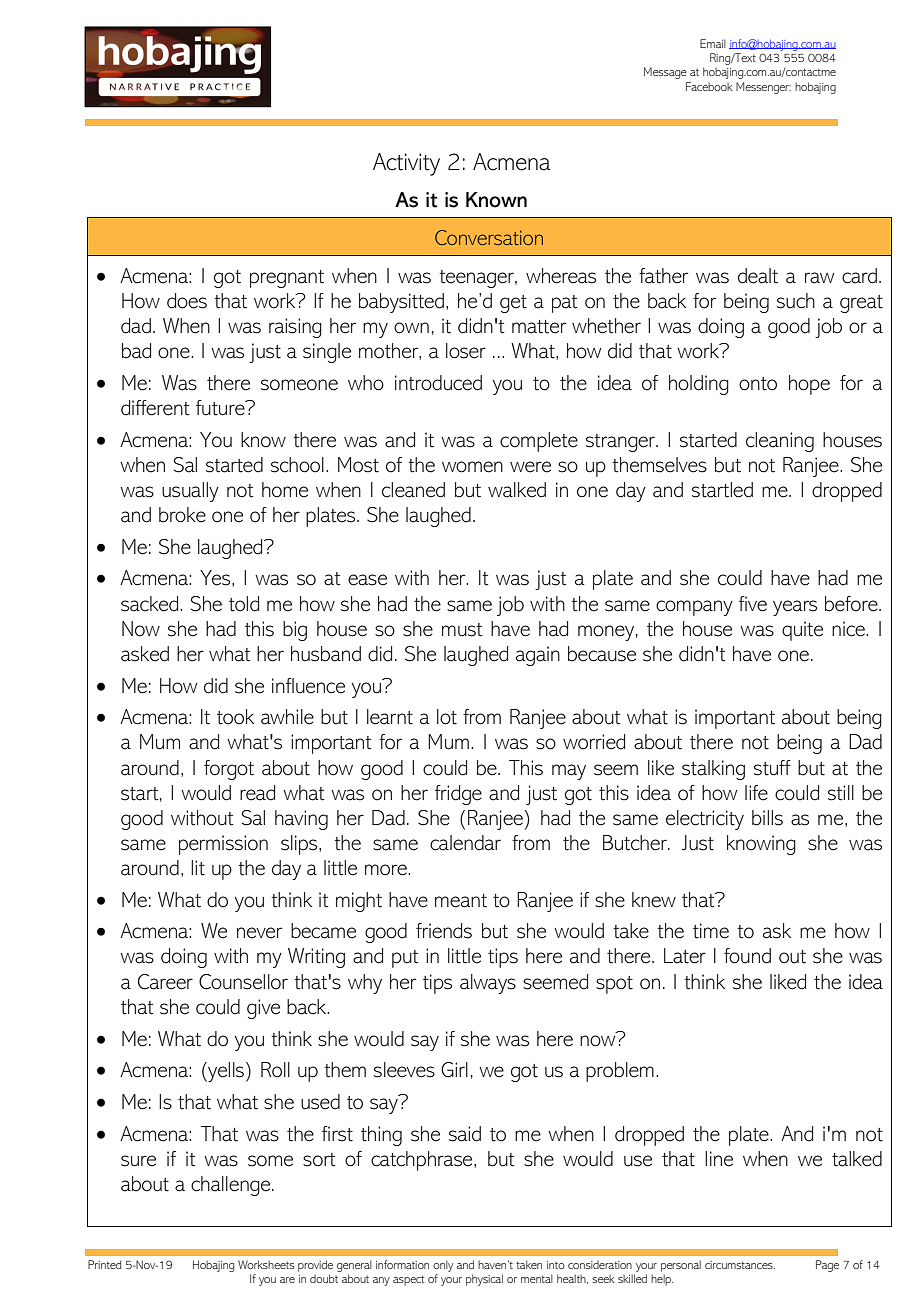  Describe the element at coordinates (802, 631) in the screenshot. I see `quite` at that location.
